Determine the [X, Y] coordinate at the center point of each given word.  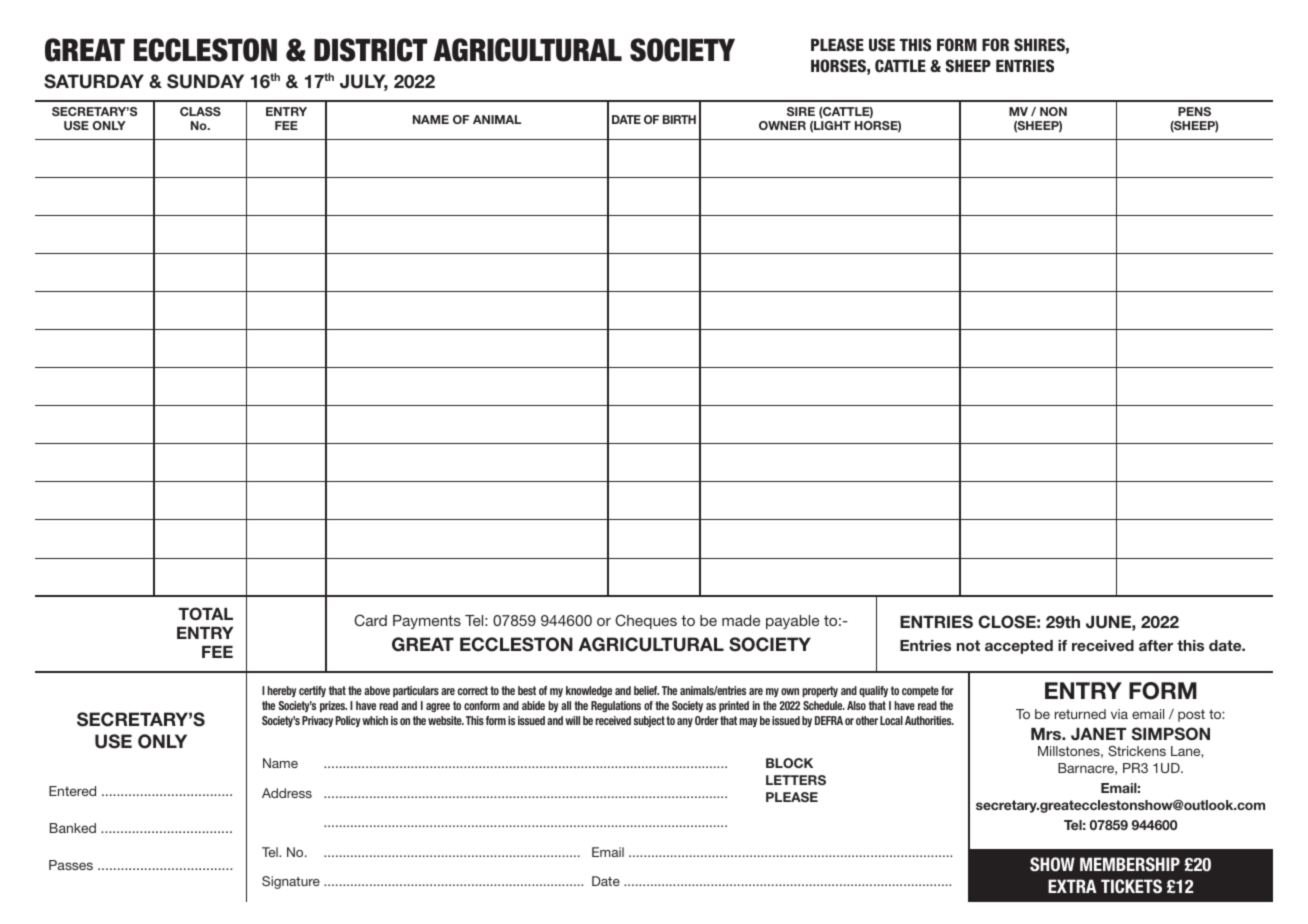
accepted [1019, 647]
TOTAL [205, 614]
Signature [291, 882]
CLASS [200, 111]
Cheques [646, 621]
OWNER [782, 125]
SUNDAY [205, 81]
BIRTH [679, 119]
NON [1053, 111]
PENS [1194, 111]
